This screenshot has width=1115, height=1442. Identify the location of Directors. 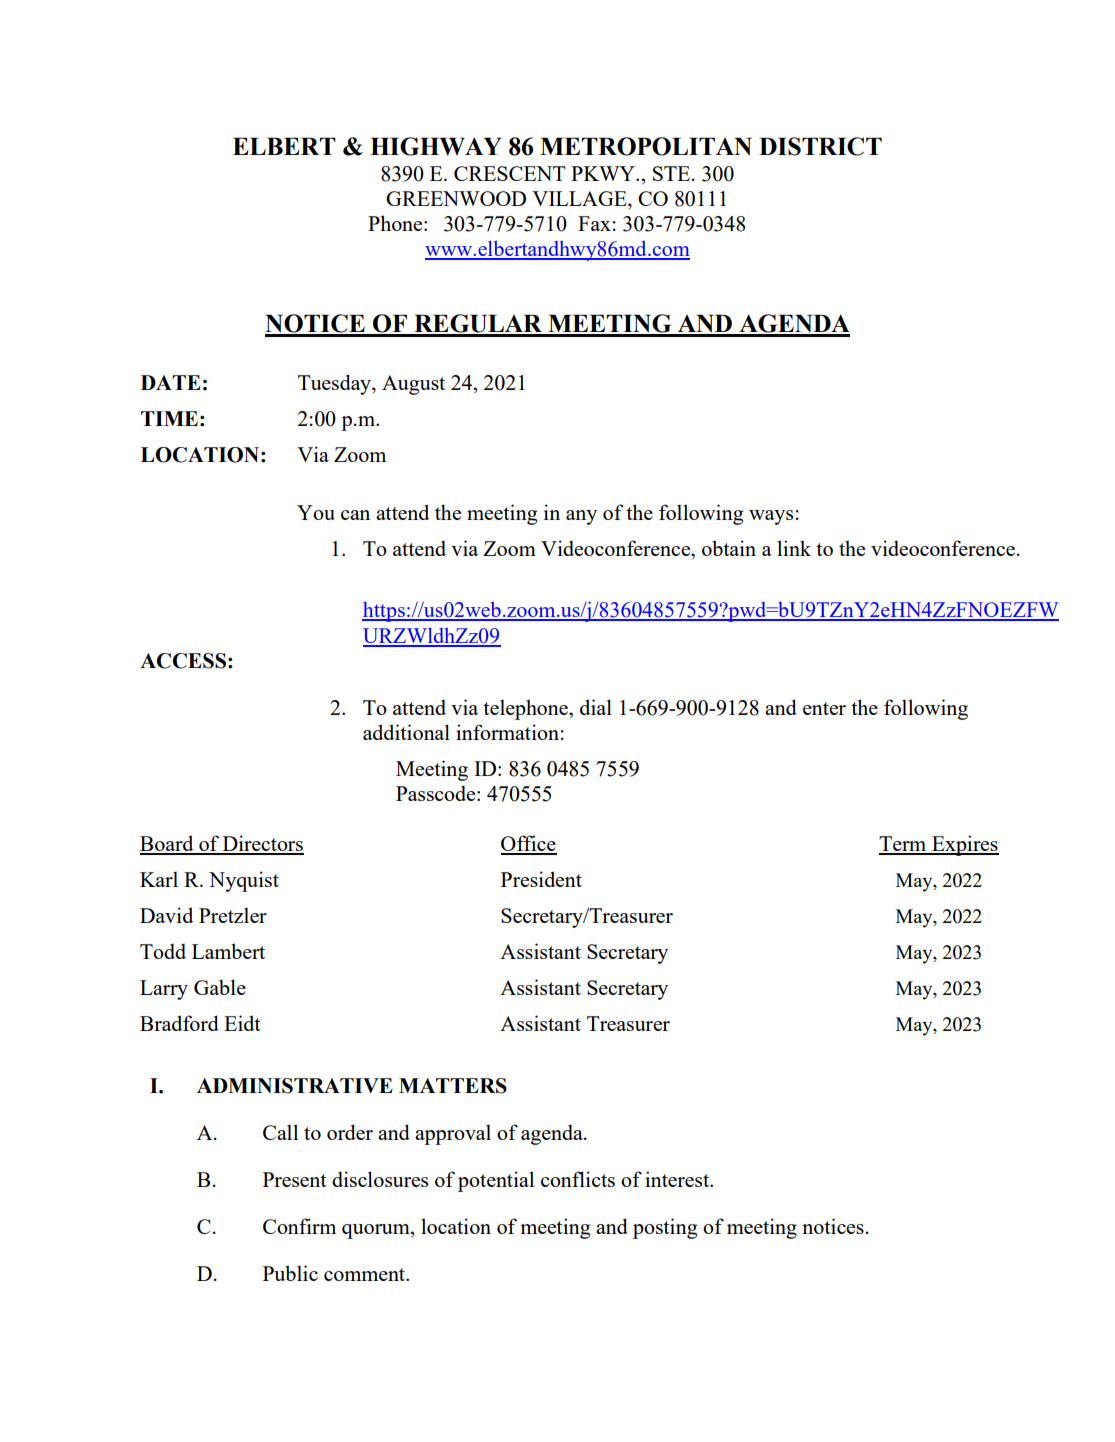
(262, 844).
